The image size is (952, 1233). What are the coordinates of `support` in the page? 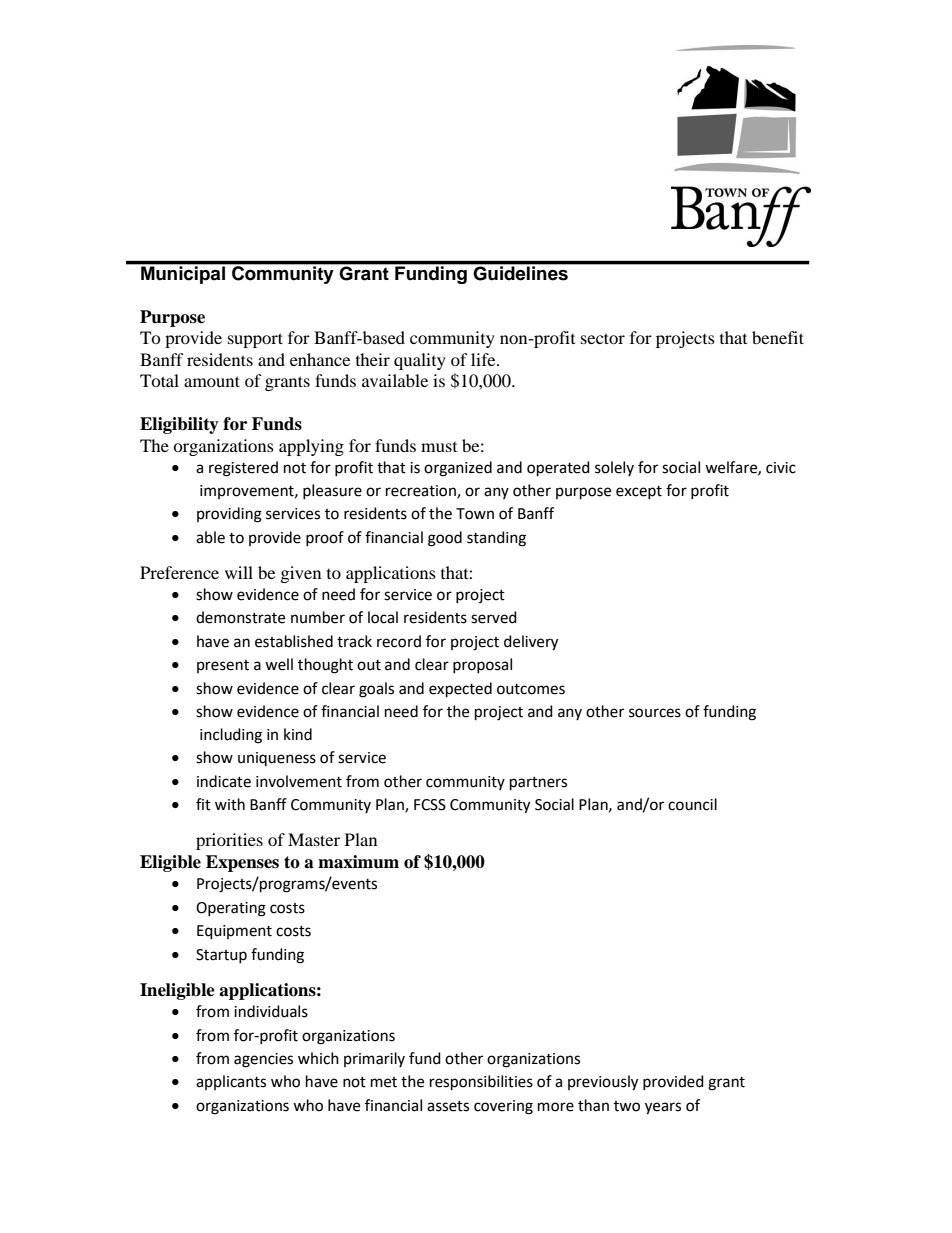 It's located at (255, 340).
